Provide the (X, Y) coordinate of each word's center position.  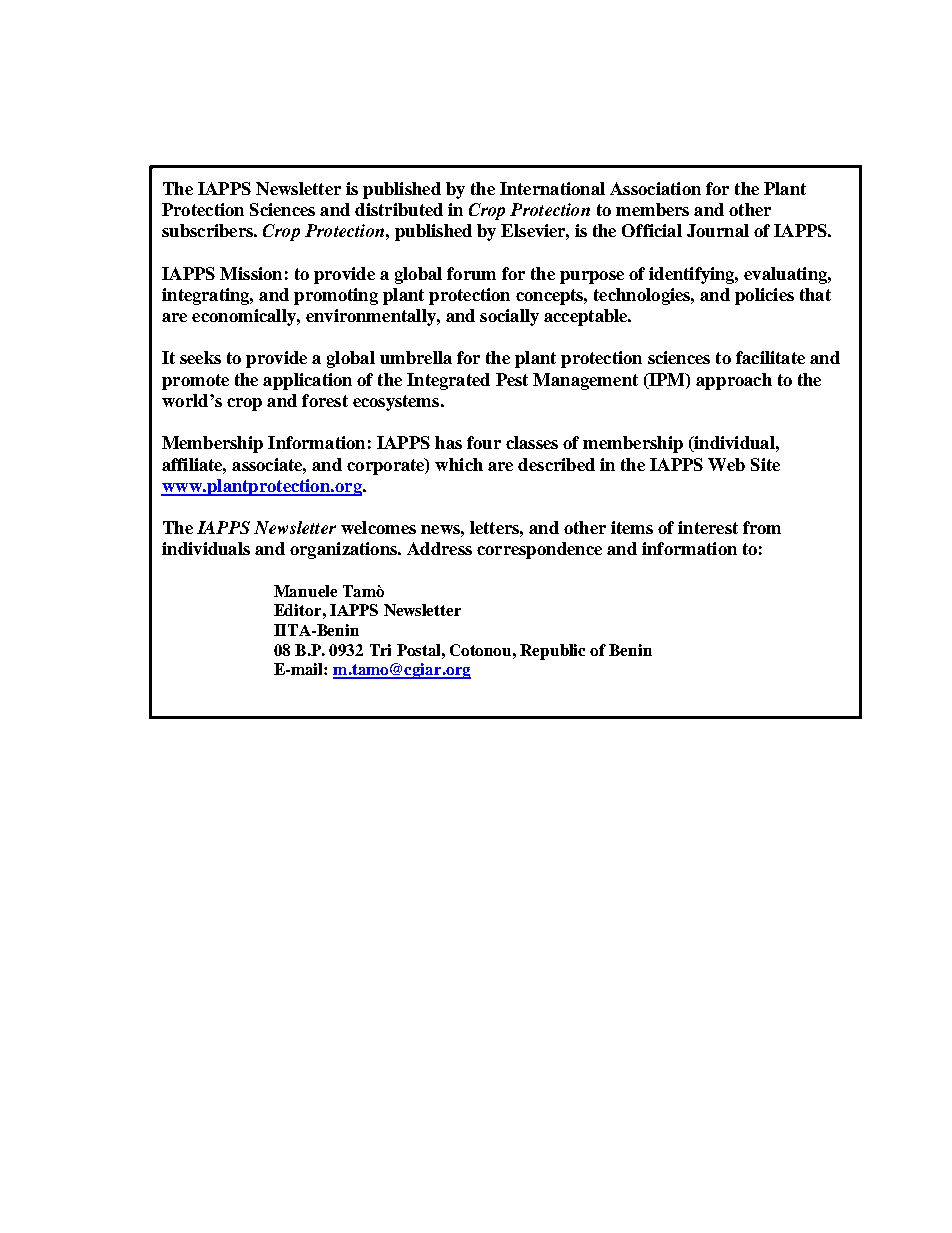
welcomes (378, 527)
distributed (399, 209)
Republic (552, 652)
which (459, 464)
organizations (344, 550)
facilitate (770, 357)
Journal (718, 230)
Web (726, 464)
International (552, 188)
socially (509, 317)
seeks (200, 357)
